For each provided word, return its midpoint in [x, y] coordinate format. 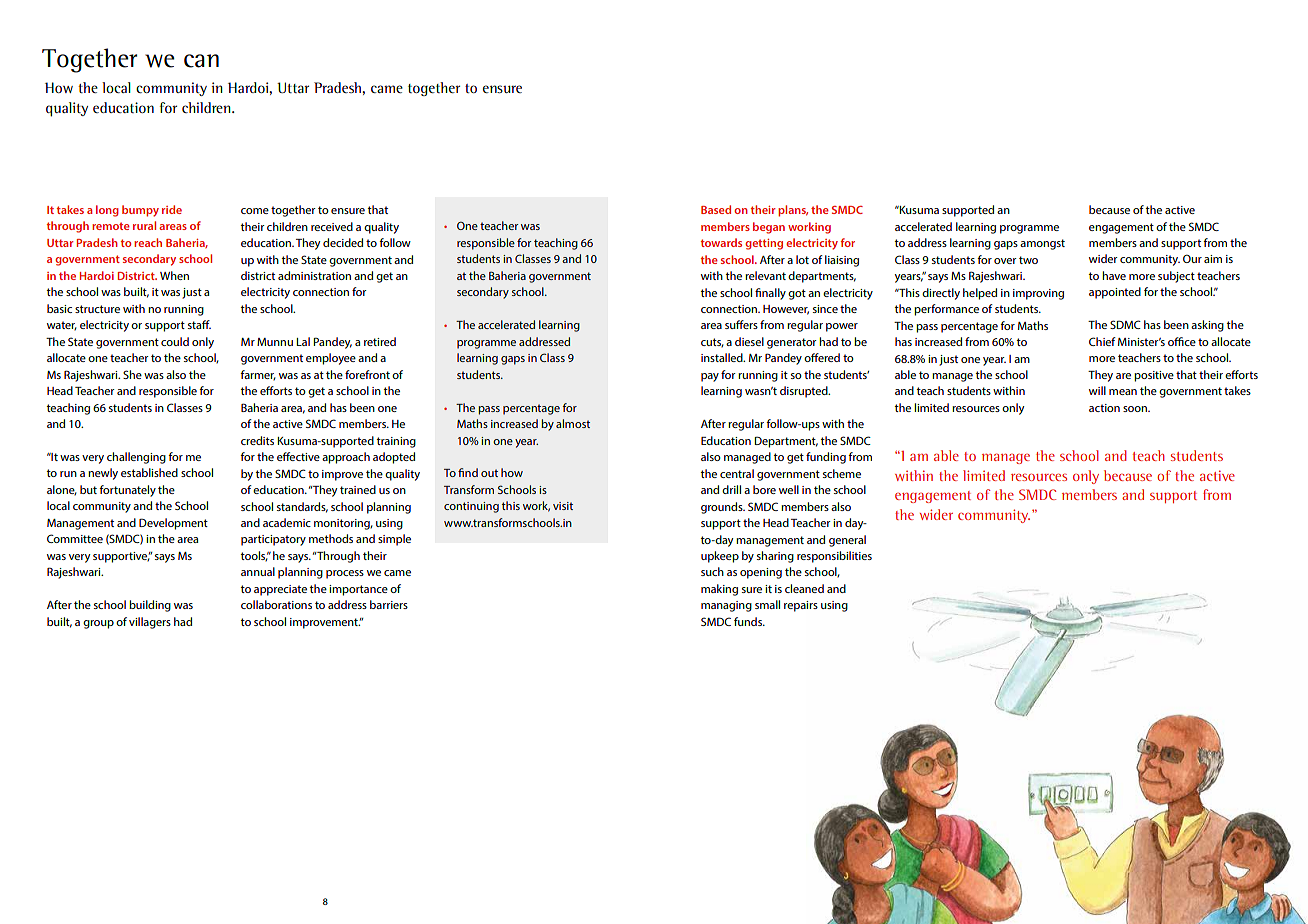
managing [726, 606]
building [150, 606]
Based [716, 209]
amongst [1042, 244]
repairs [801, 606]
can [201, 61]
